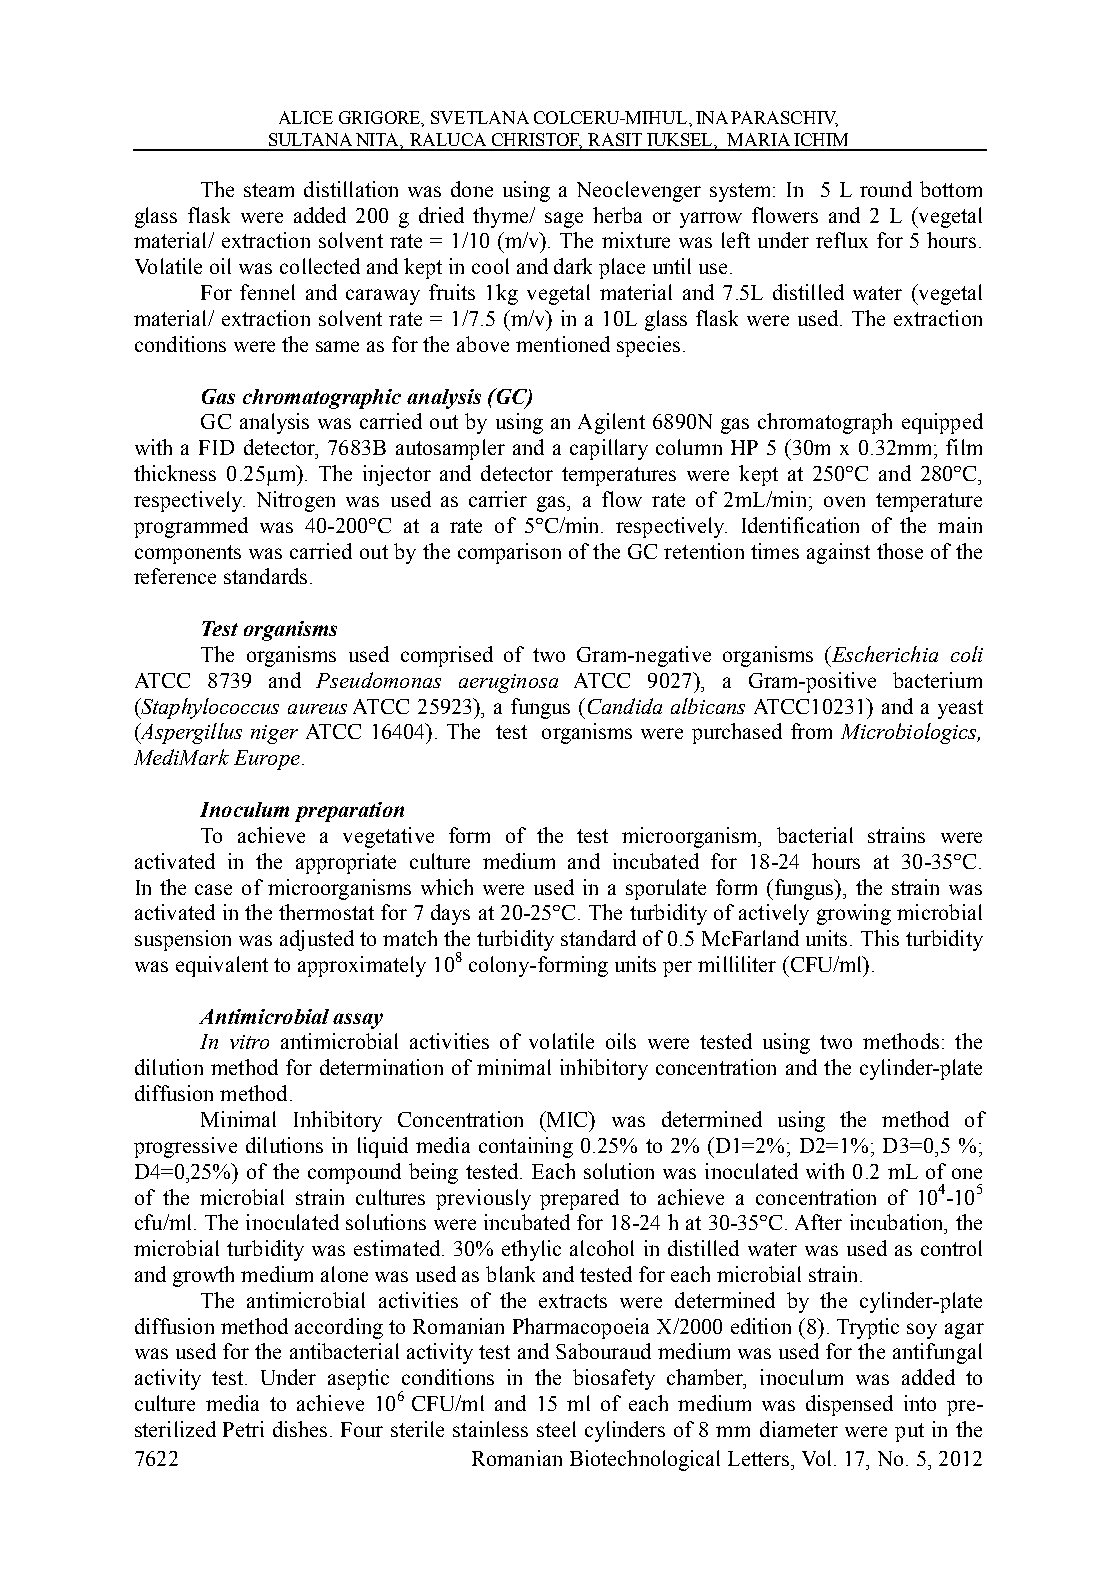 This screenshot has height=1578, width=1117. Describe the element at coordinates (267, 760) in the screenshot. I see `Europe` at that location.
